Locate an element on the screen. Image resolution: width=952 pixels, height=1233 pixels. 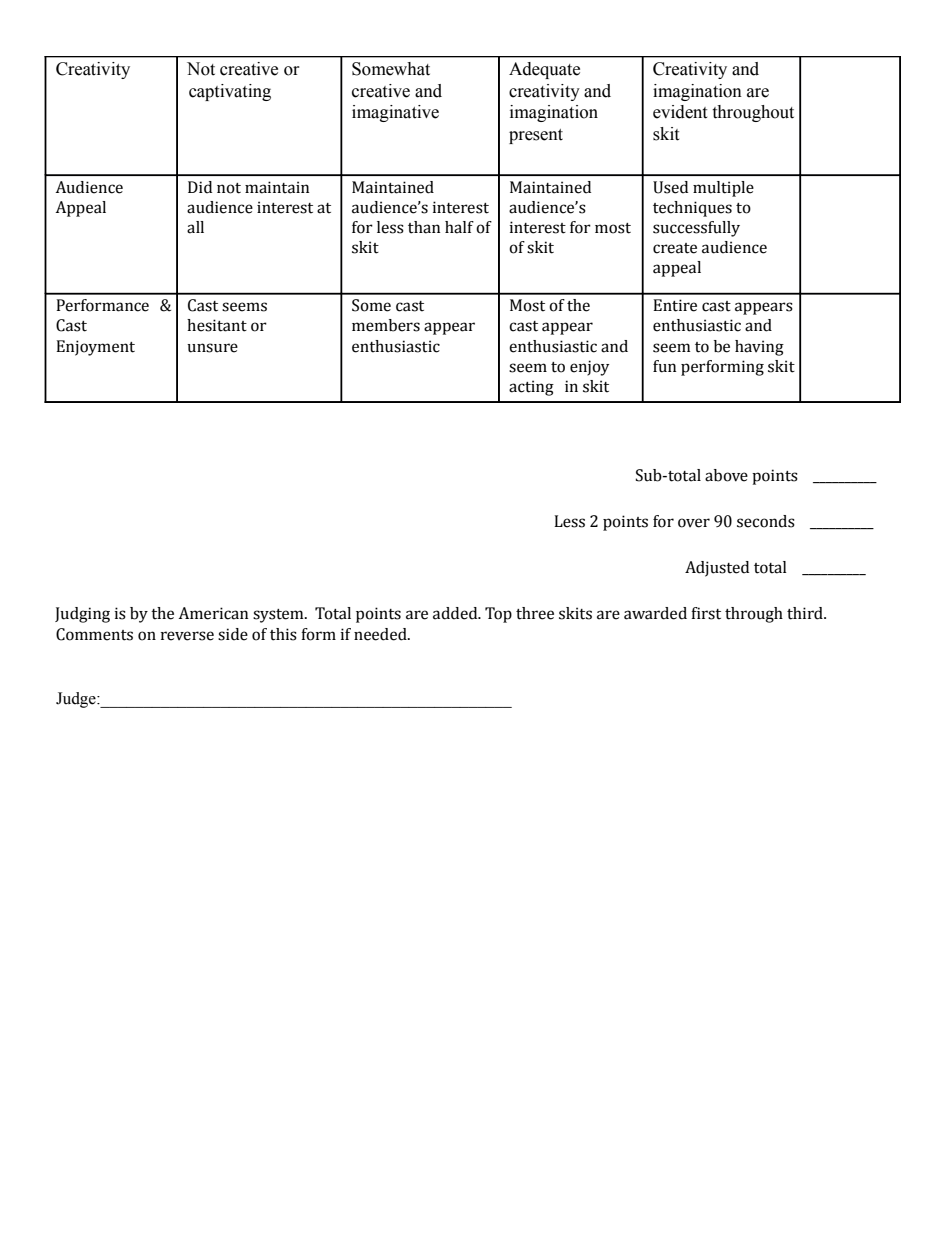
imaginative is located at coordinates (395, 113).
